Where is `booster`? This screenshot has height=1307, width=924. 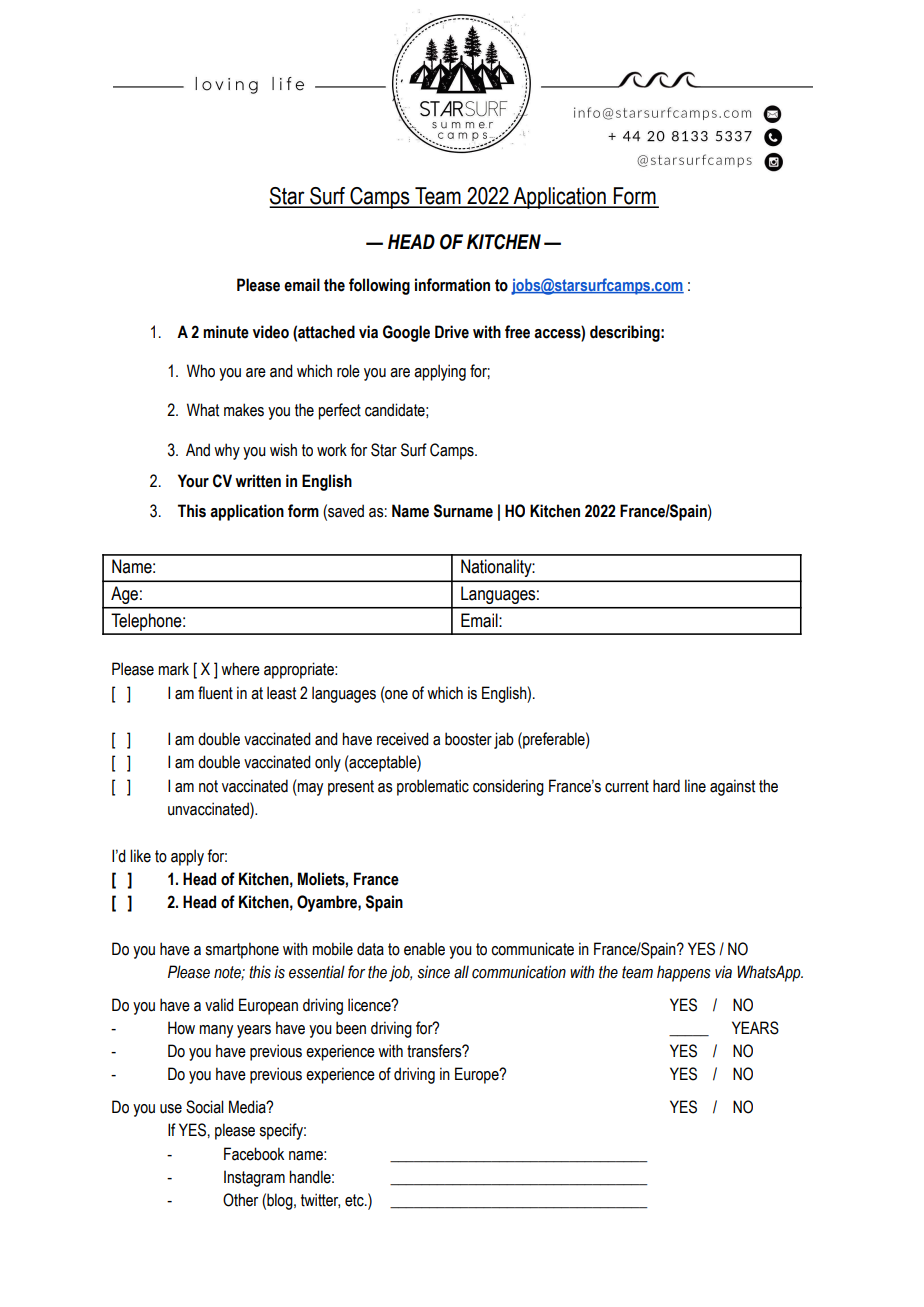 booster is located at coordinates (468, 739).
